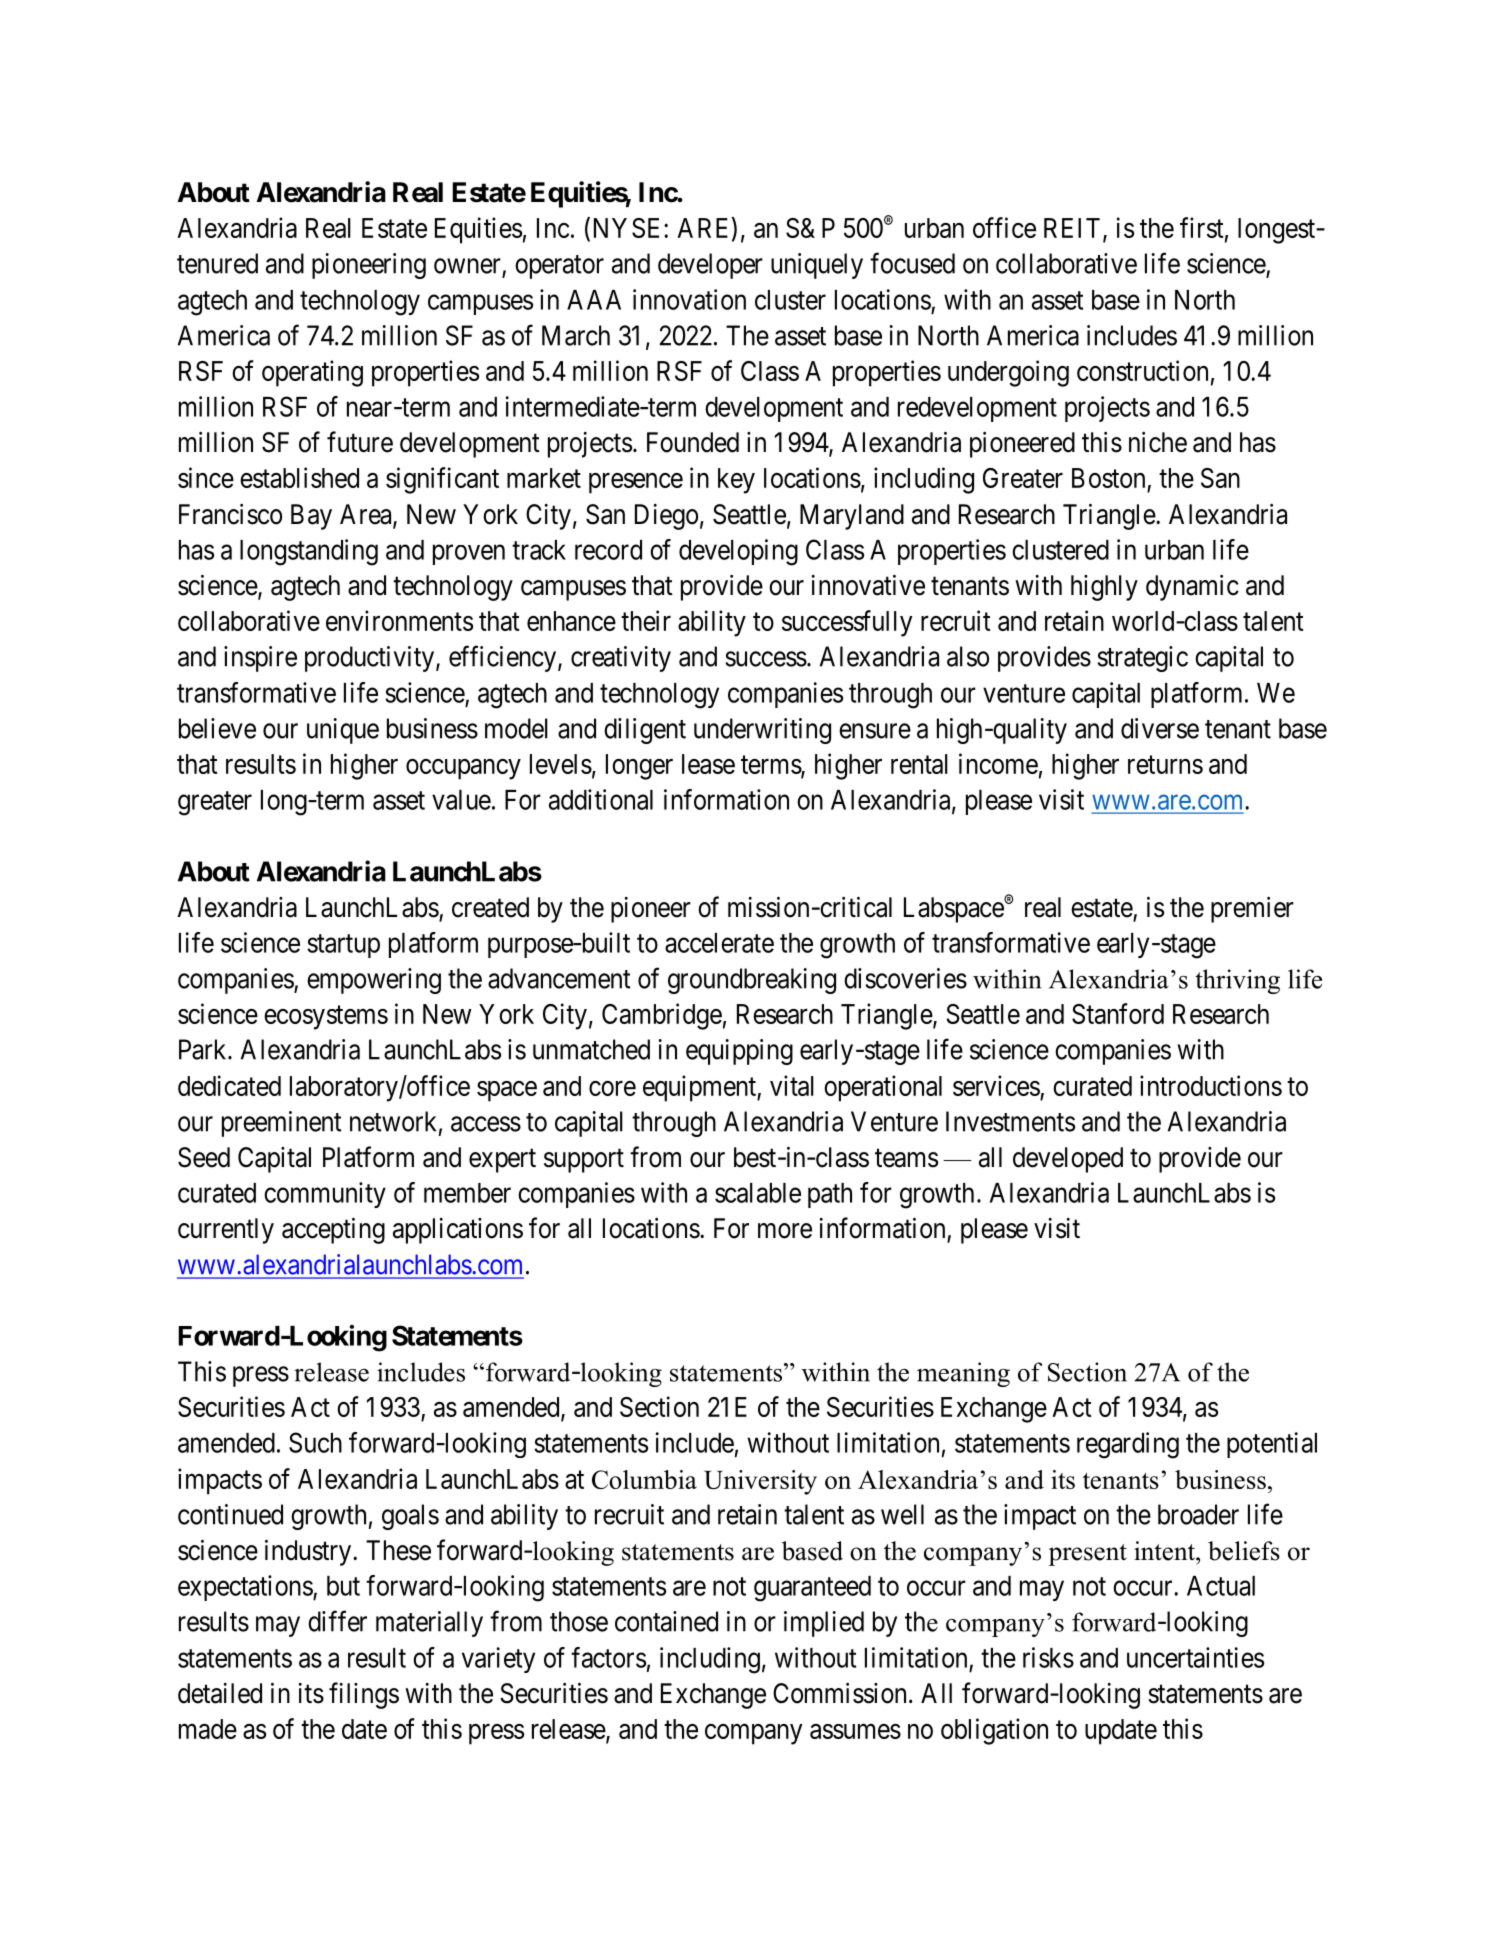 The image size is (1503, 1945). I want to click on Stanford, so click(1118, 1013).
